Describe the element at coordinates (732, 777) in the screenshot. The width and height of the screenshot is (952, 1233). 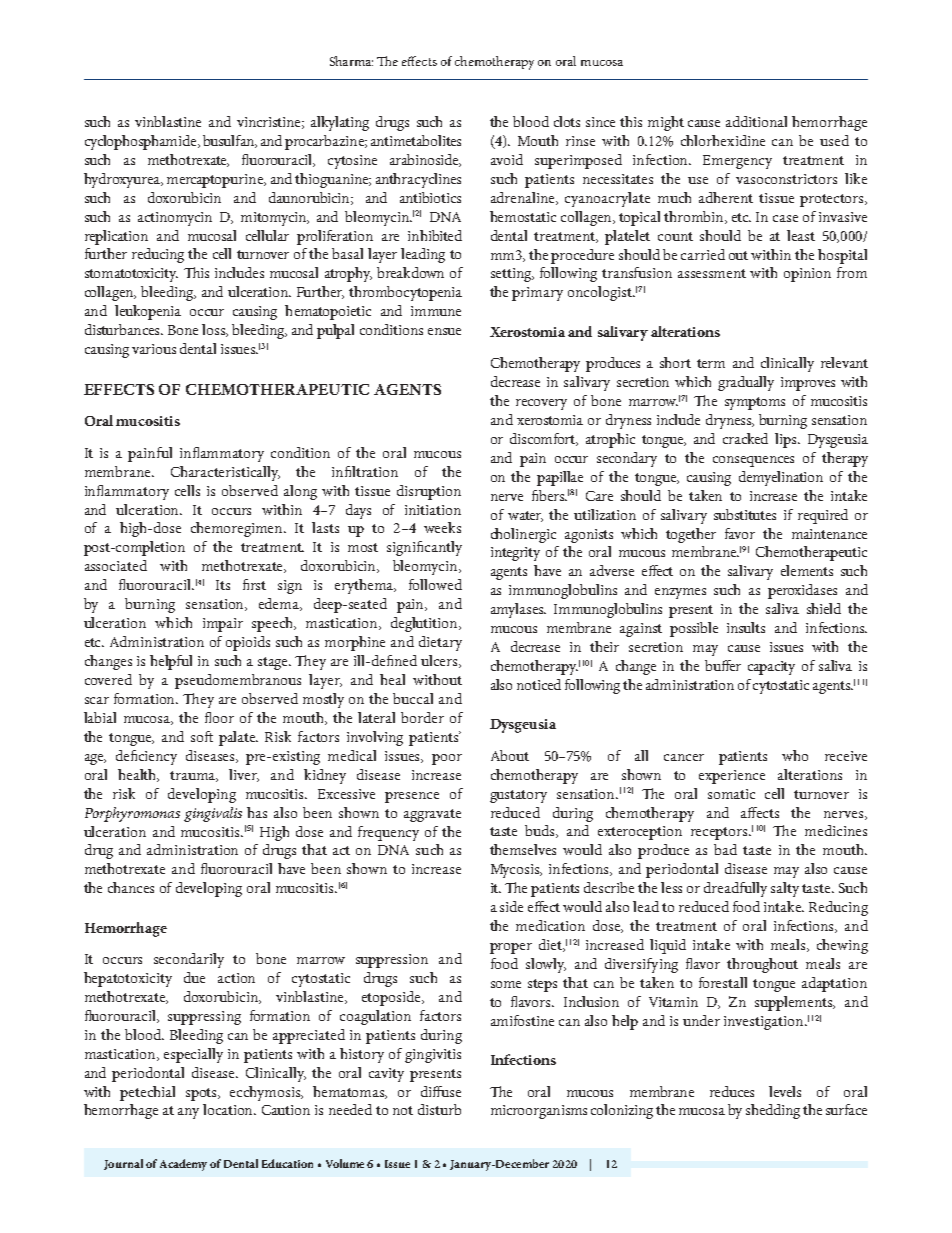
I see `experience` at that location.
